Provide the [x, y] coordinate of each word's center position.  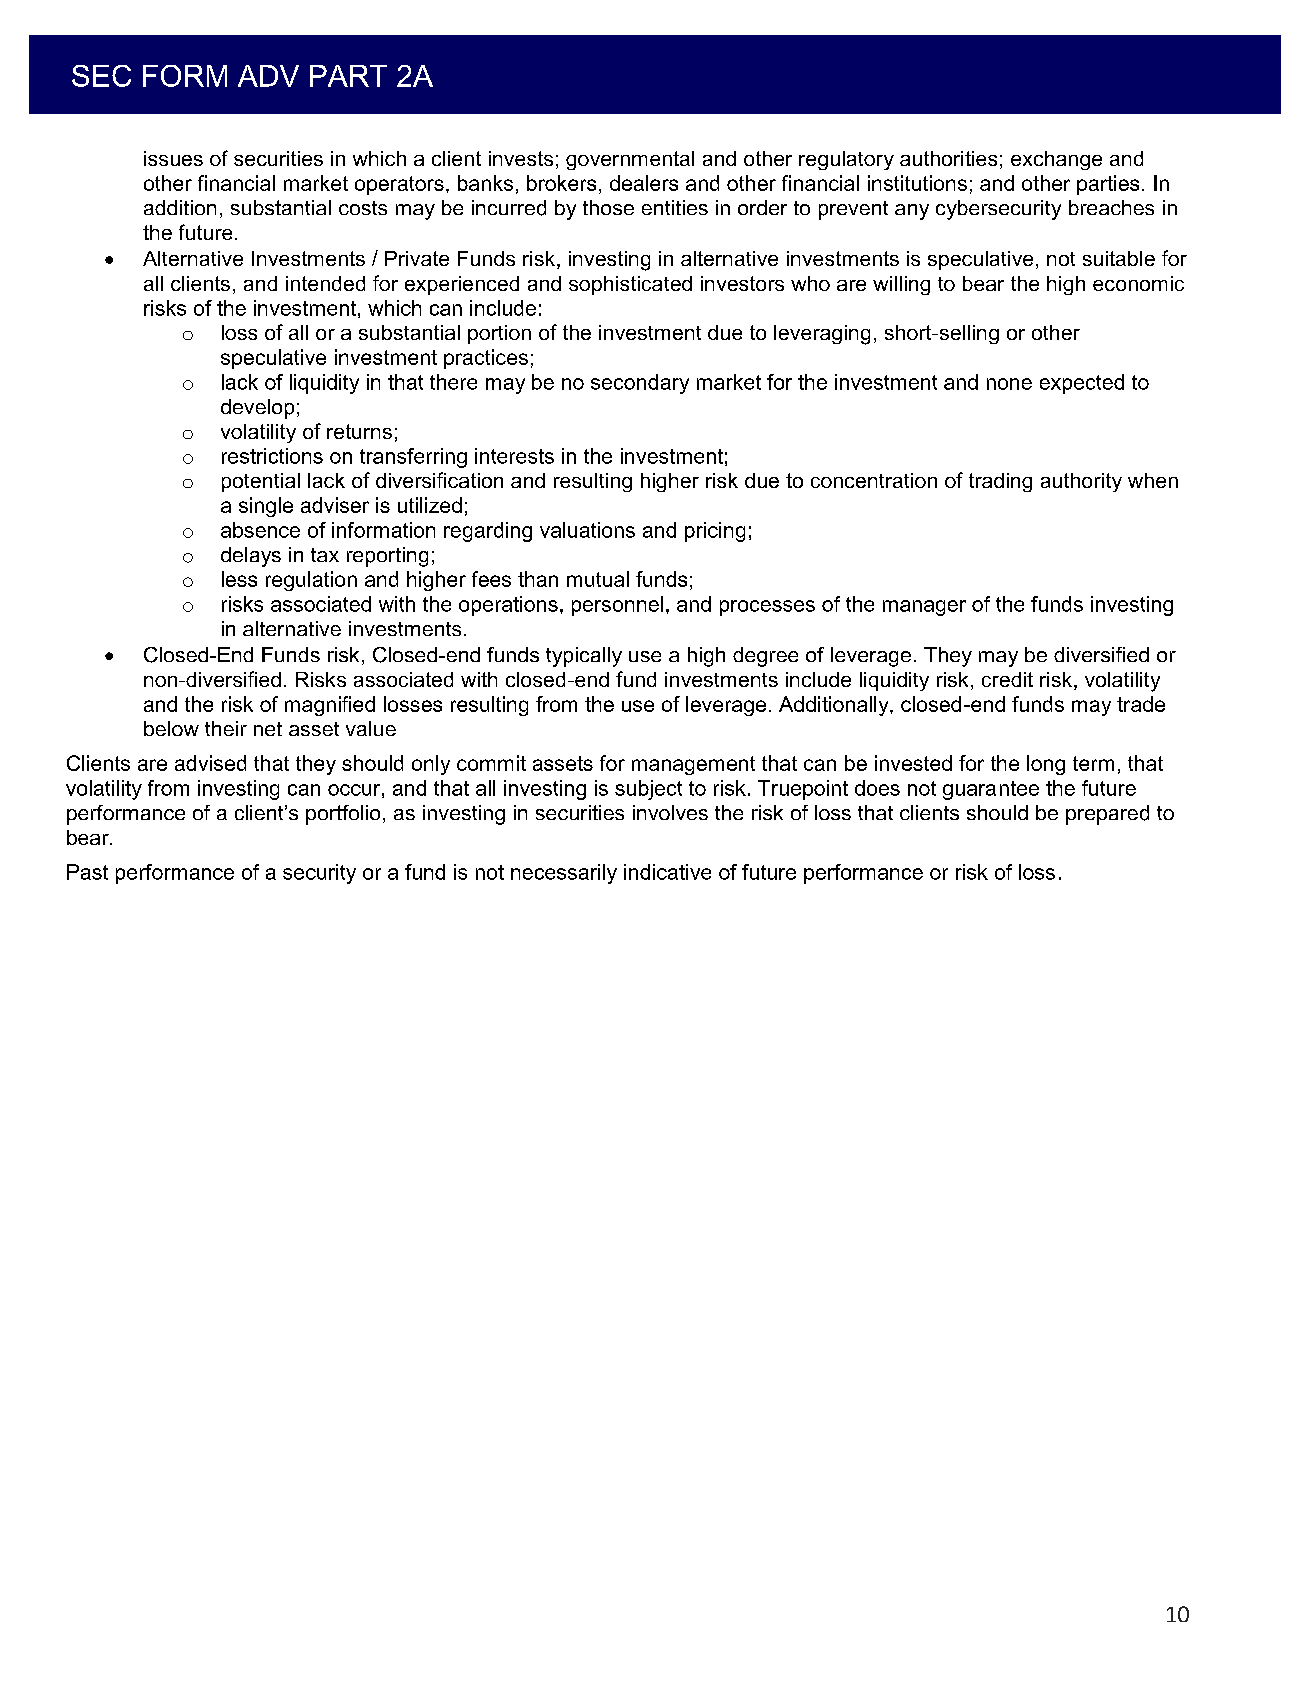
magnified [330, 706]
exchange [1056, 160]
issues [173, 158]
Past [87, 872]
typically [584, 657]
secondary [640, 384]
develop [257, 409]
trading [1000, 482]
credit [1007, 679]
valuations [587, 530]
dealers [644, 183]
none [1009, 384]
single [266, 507]
